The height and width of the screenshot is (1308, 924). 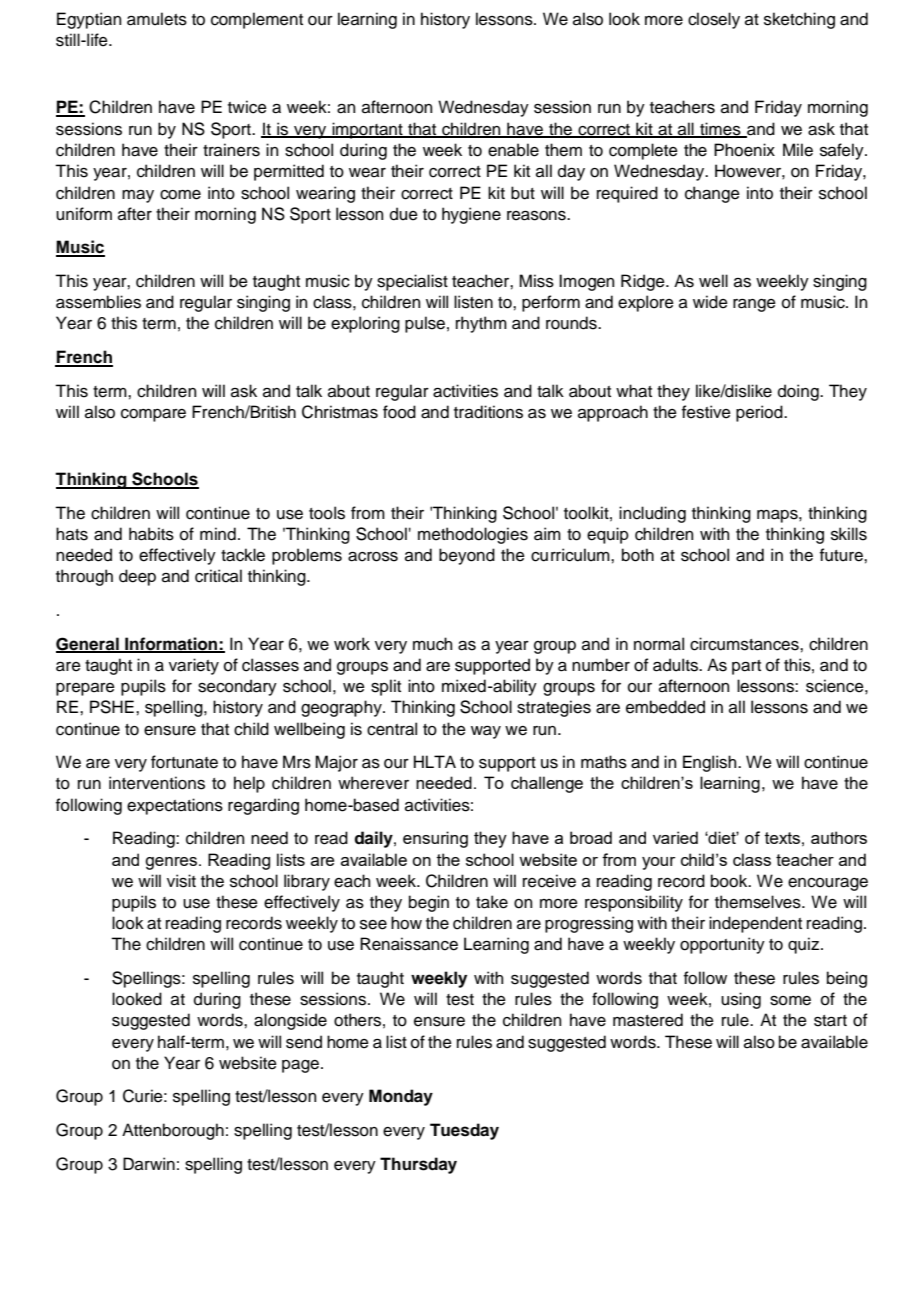 What do you see at coordinates (367, 130) in the screenshot?
I see `important` at bounding box center [367, 130].
